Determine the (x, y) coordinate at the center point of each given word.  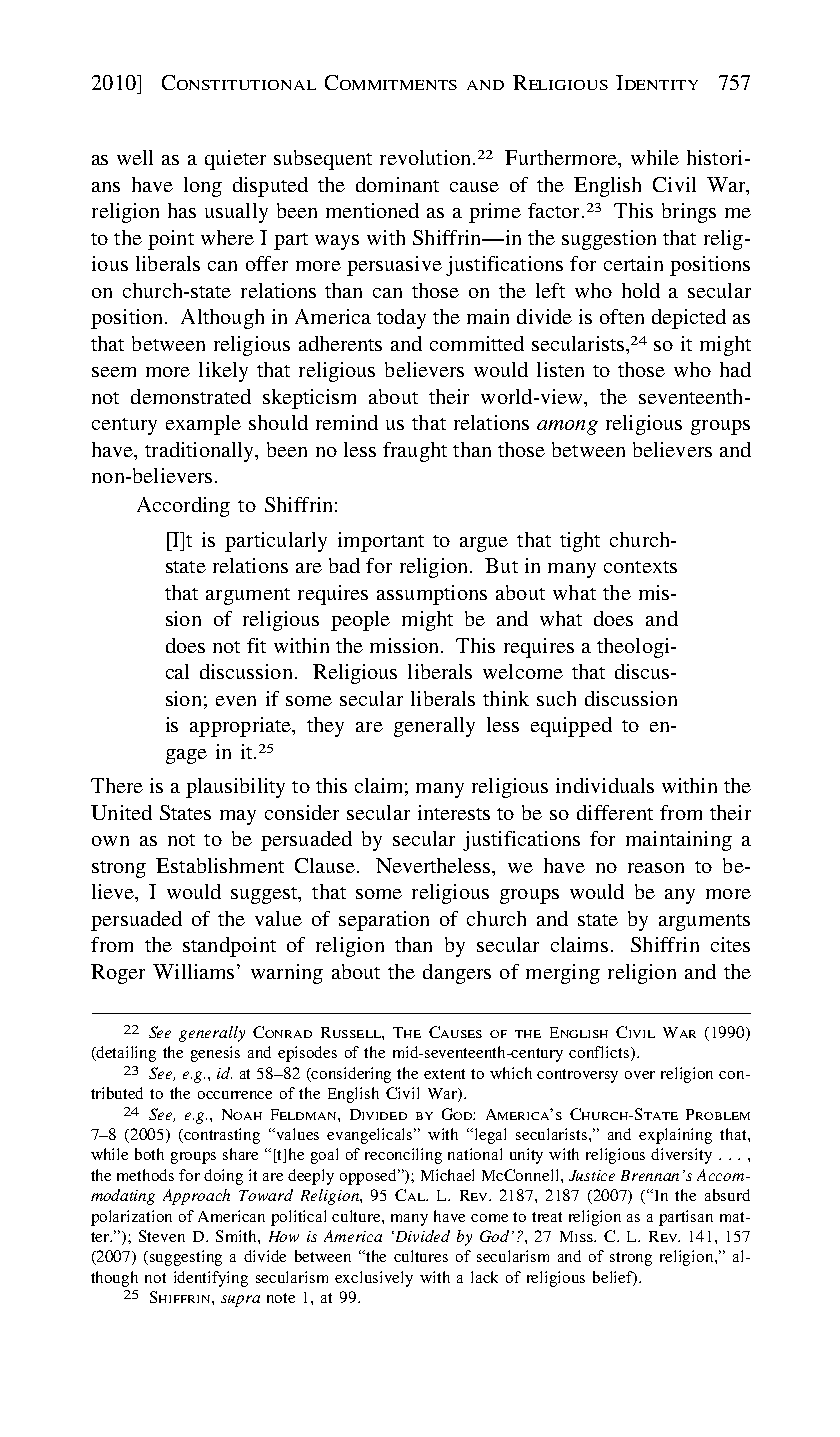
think (506, 698)
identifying (211, 1279)
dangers (457, 974)
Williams (193, 971)
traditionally (201, 452)
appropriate (241, 727)
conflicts (600, 1053)
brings (689, 213)
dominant (397, 184)
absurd (727, 1195)
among (567, 427)
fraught (415, 452)
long (203, 187)
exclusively (374, 1279)
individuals (605, 785)
